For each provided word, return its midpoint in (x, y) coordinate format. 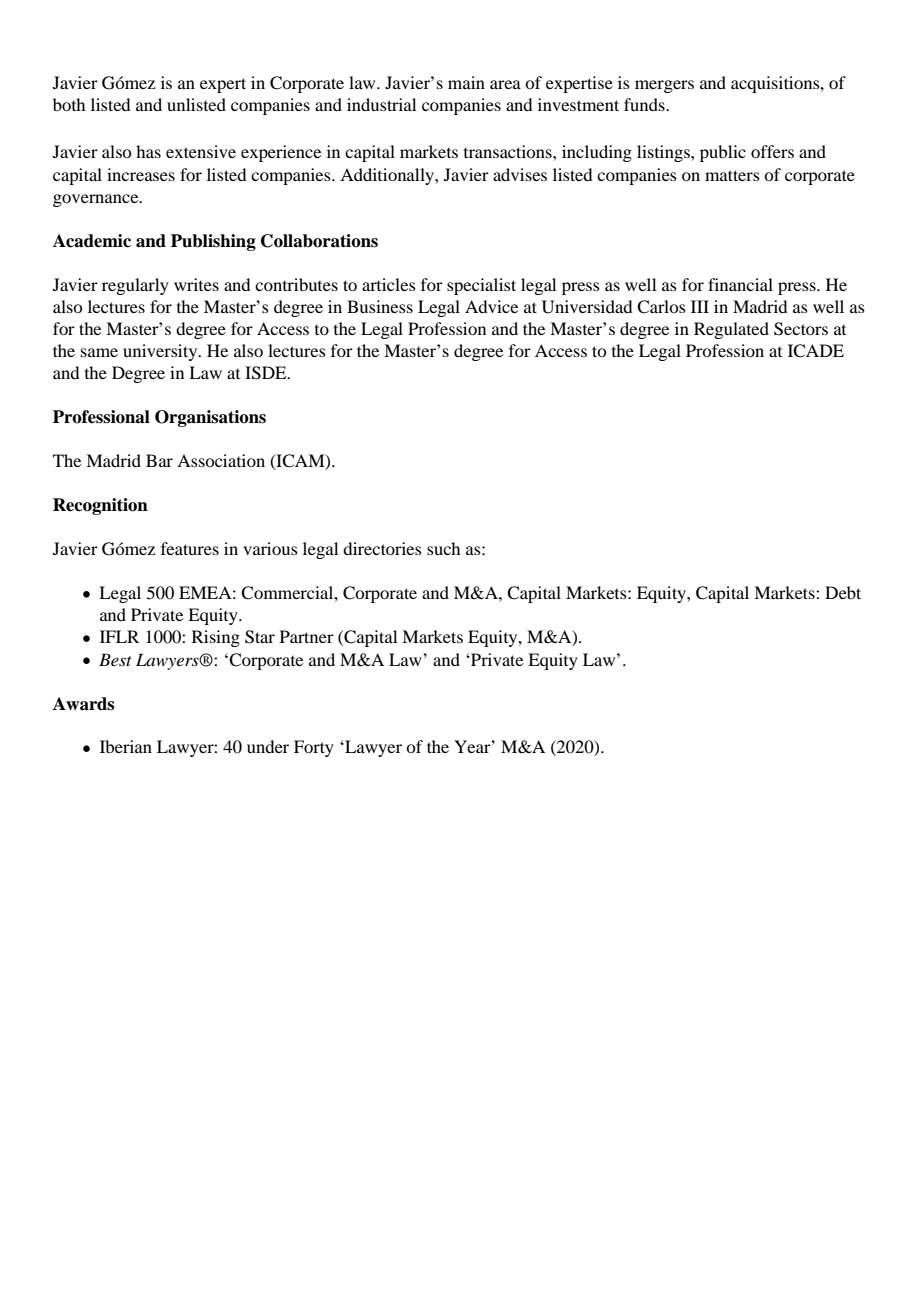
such (443, 548)
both (69, 104)
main (466, 82)
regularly (135, 286)
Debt (843, 592)
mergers (664, 86)
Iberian (126, 746)
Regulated (731, 330)
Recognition (100, 506)
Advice (491, 306)
